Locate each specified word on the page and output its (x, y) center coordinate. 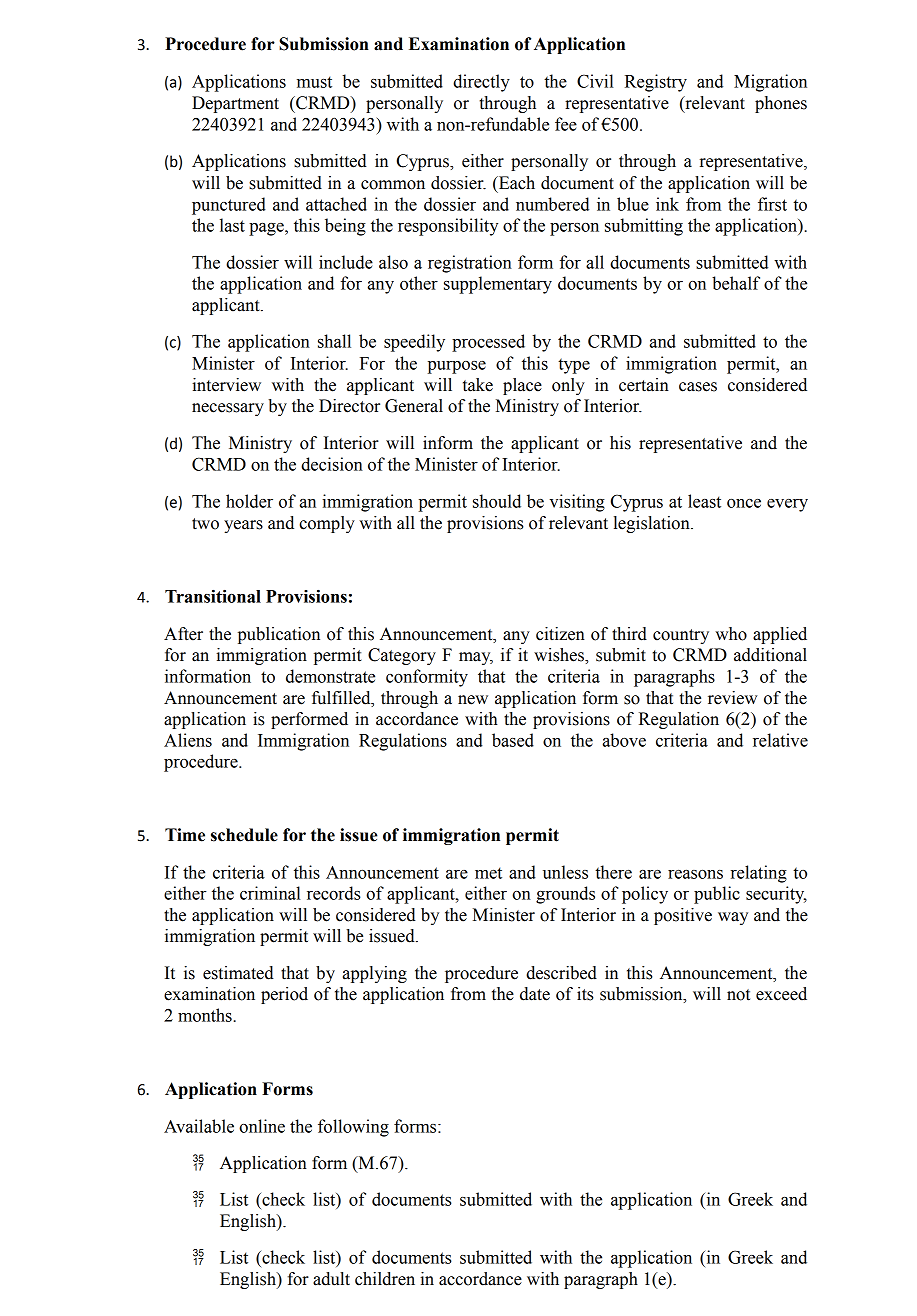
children (385, 1279)
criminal (270, 893)
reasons (695, 874)
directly (481, 83)
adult (331, 1279)
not (738, 995)
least (704, 501)
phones (781, 104)
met (488, 873)
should (497, 501)
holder (249, 501)
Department (235, 104)
